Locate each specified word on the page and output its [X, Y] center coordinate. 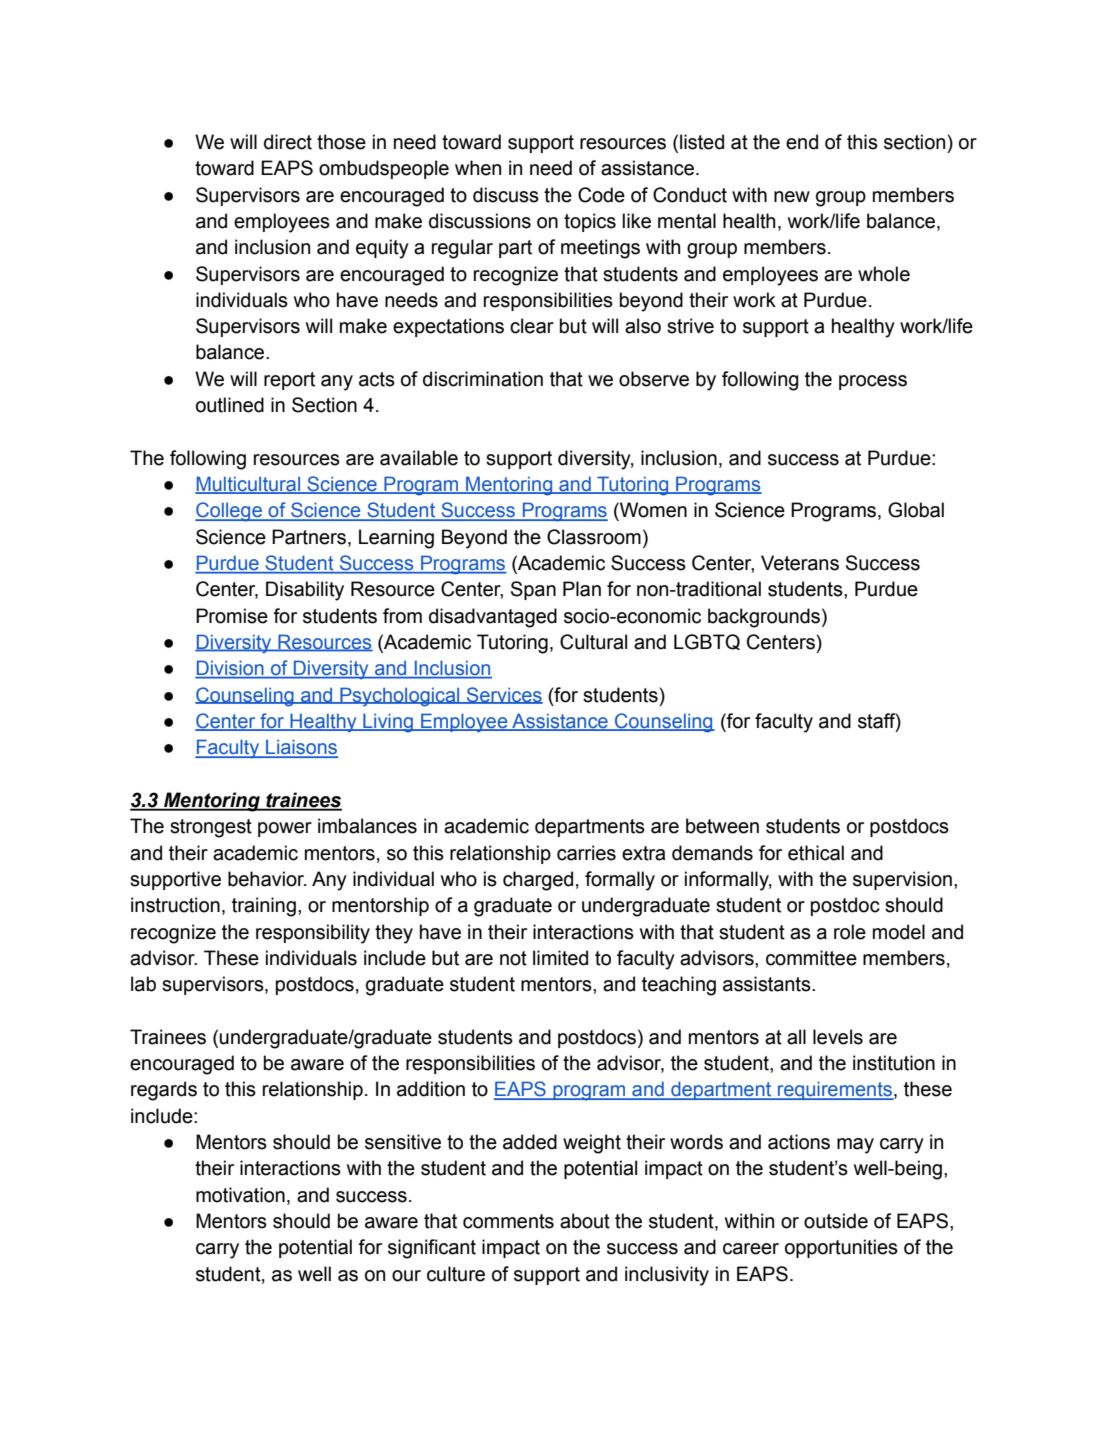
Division [230, 669]
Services [504, 695]
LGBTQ [707, 642]
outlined [230, 405]
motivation [240, 1195]
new [792, 197]
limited [560, 958]
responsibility [313, 934]
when [478, 168]
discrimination [483, 379]
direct [288, 142]
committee [811, 958]
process [873, 382]
